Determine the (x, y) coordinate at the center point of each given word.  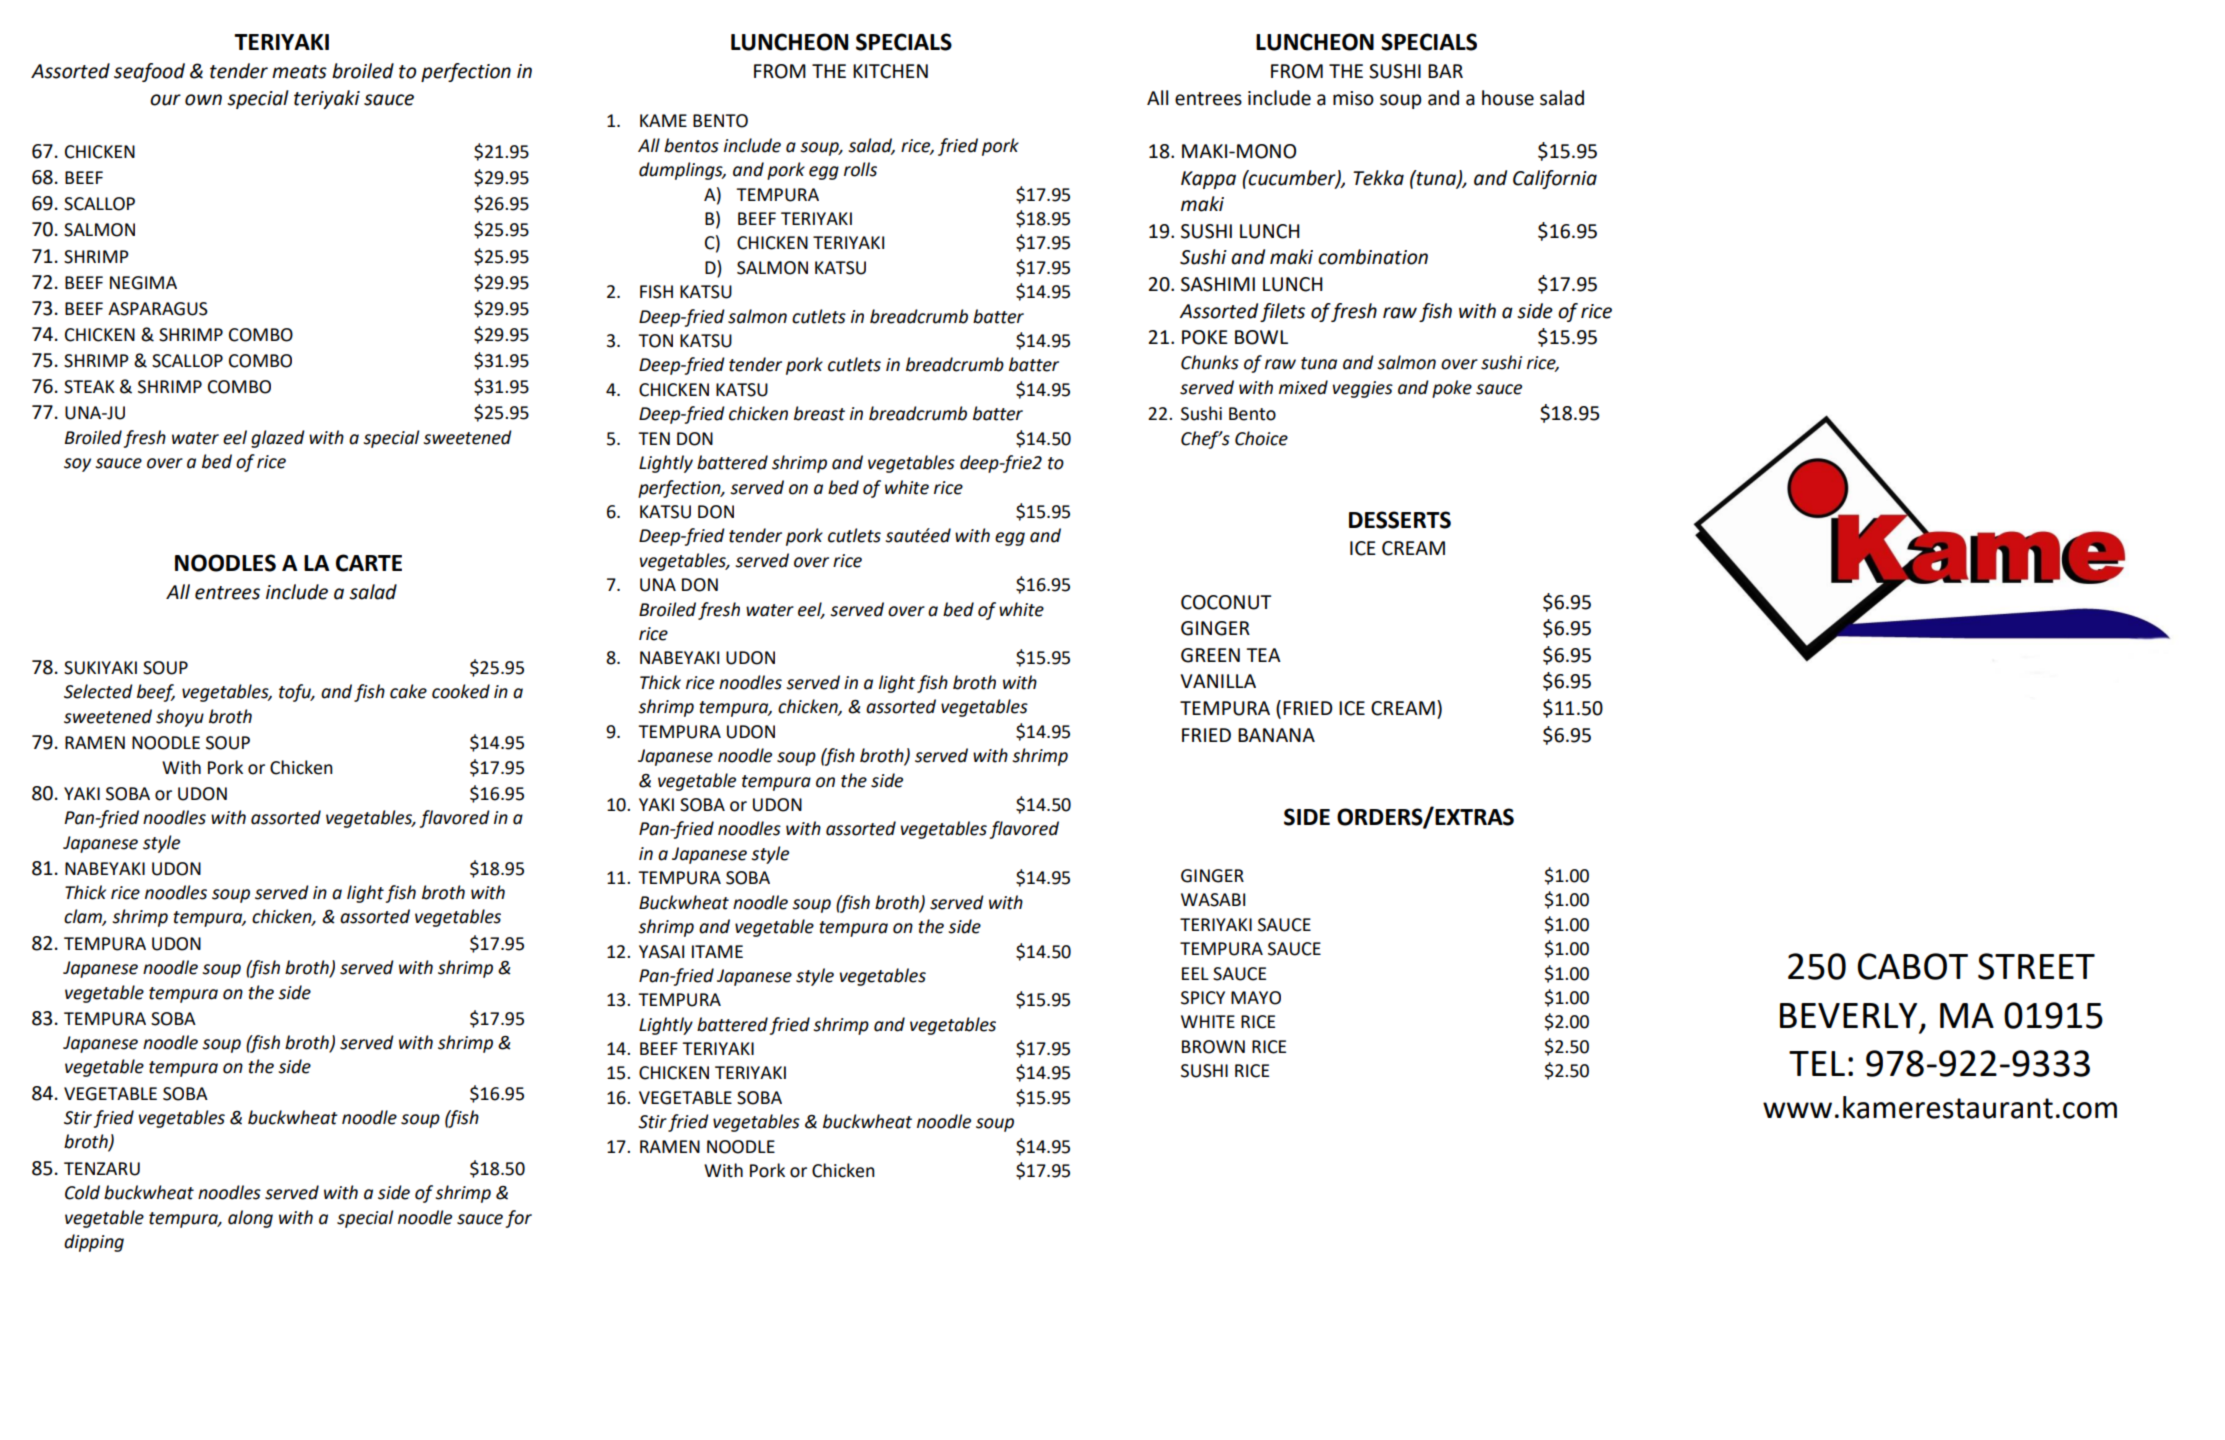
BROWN (1213, 1047)
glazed (278, 439)
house (1508, 98)
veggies (1363, 389)
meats (299, 72)
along (250, 1219)
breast (819, 413)
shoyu (180, 718)
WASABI (1213, 900)
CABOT (1912, 966)
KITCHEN (890, 71)
